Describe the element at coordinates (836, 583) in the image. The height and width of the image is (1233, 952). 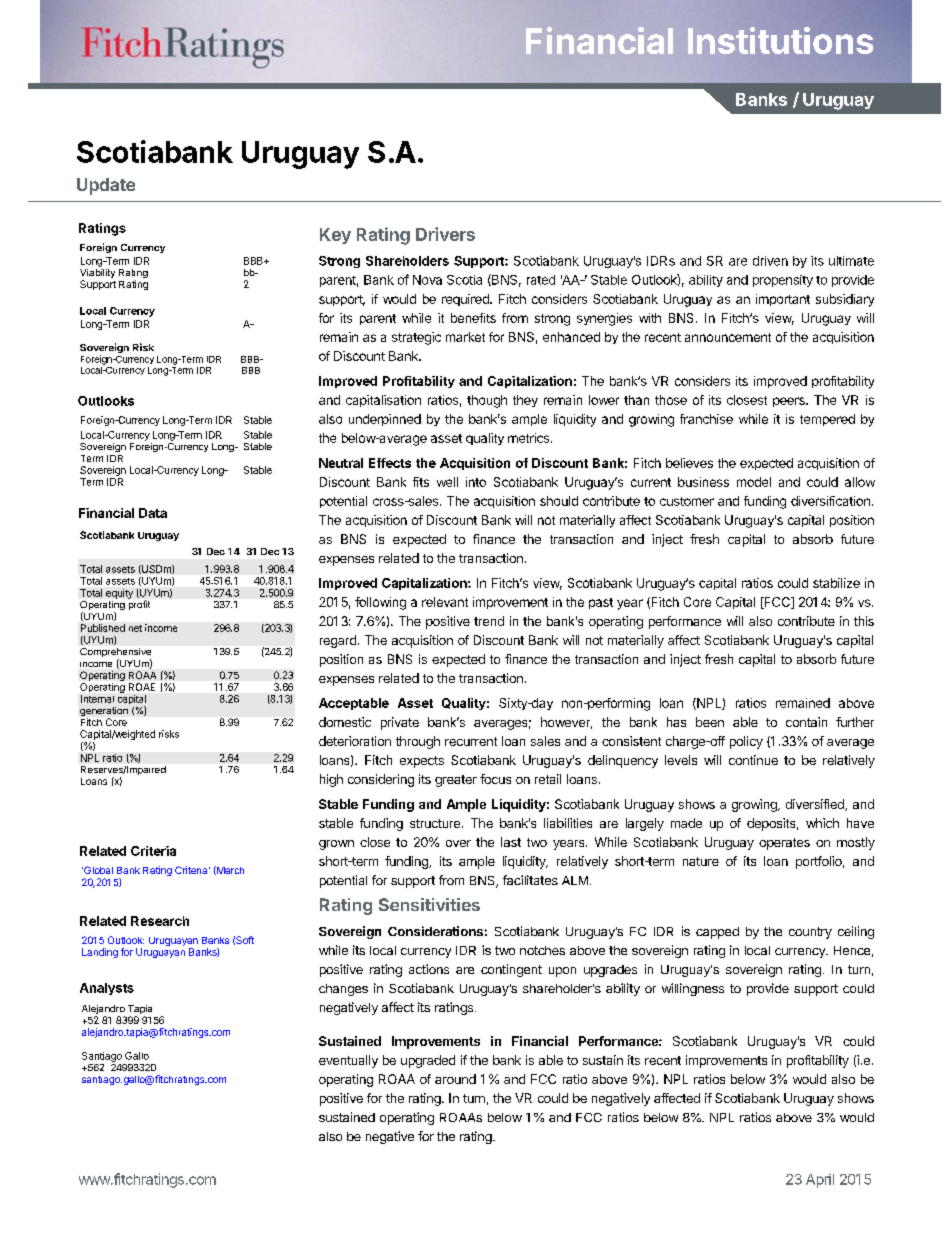
I see `stabilize` at that location.
